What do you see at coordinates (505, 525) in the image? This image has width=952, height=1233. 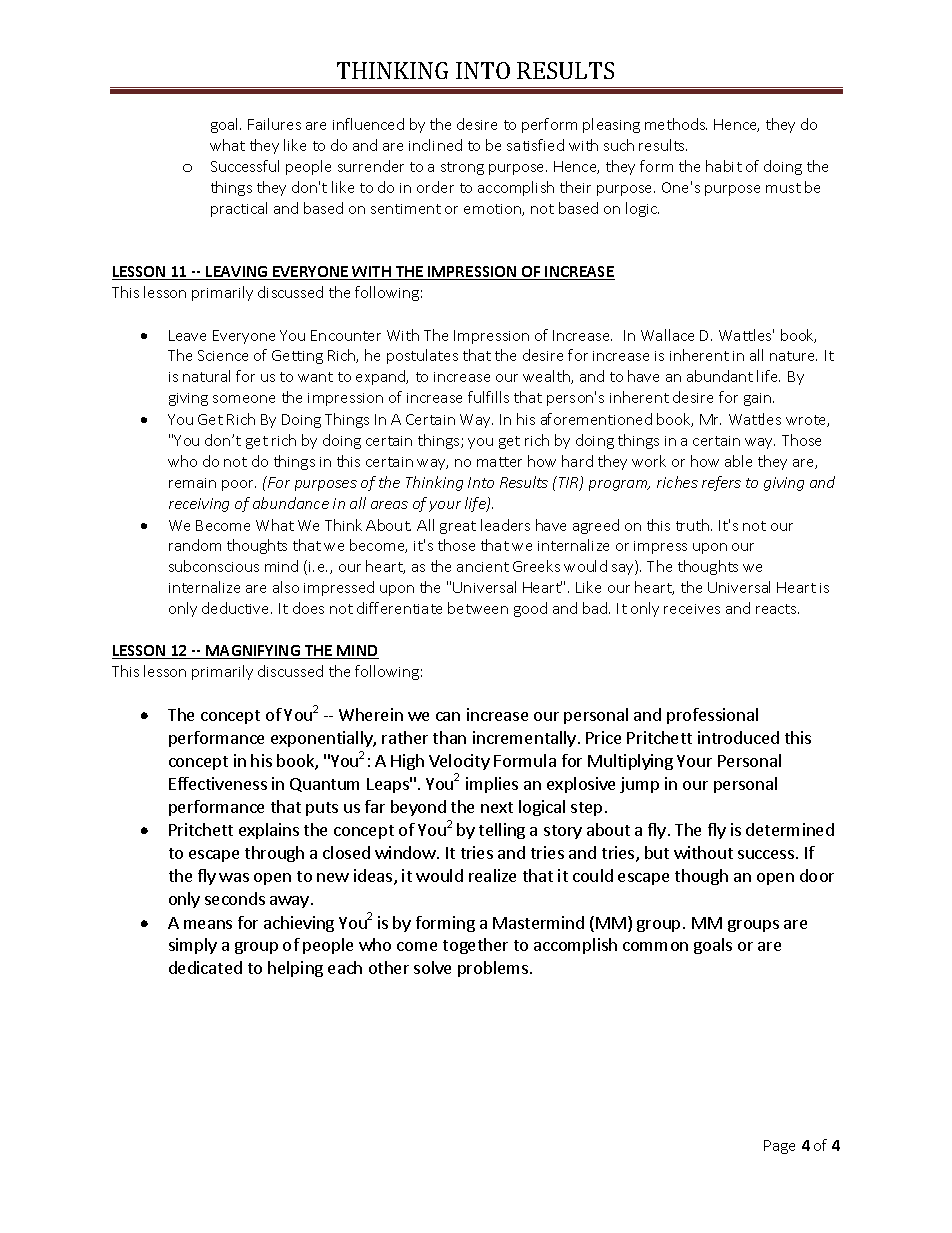 I see `leaders` at bounding box center [505, 525].
